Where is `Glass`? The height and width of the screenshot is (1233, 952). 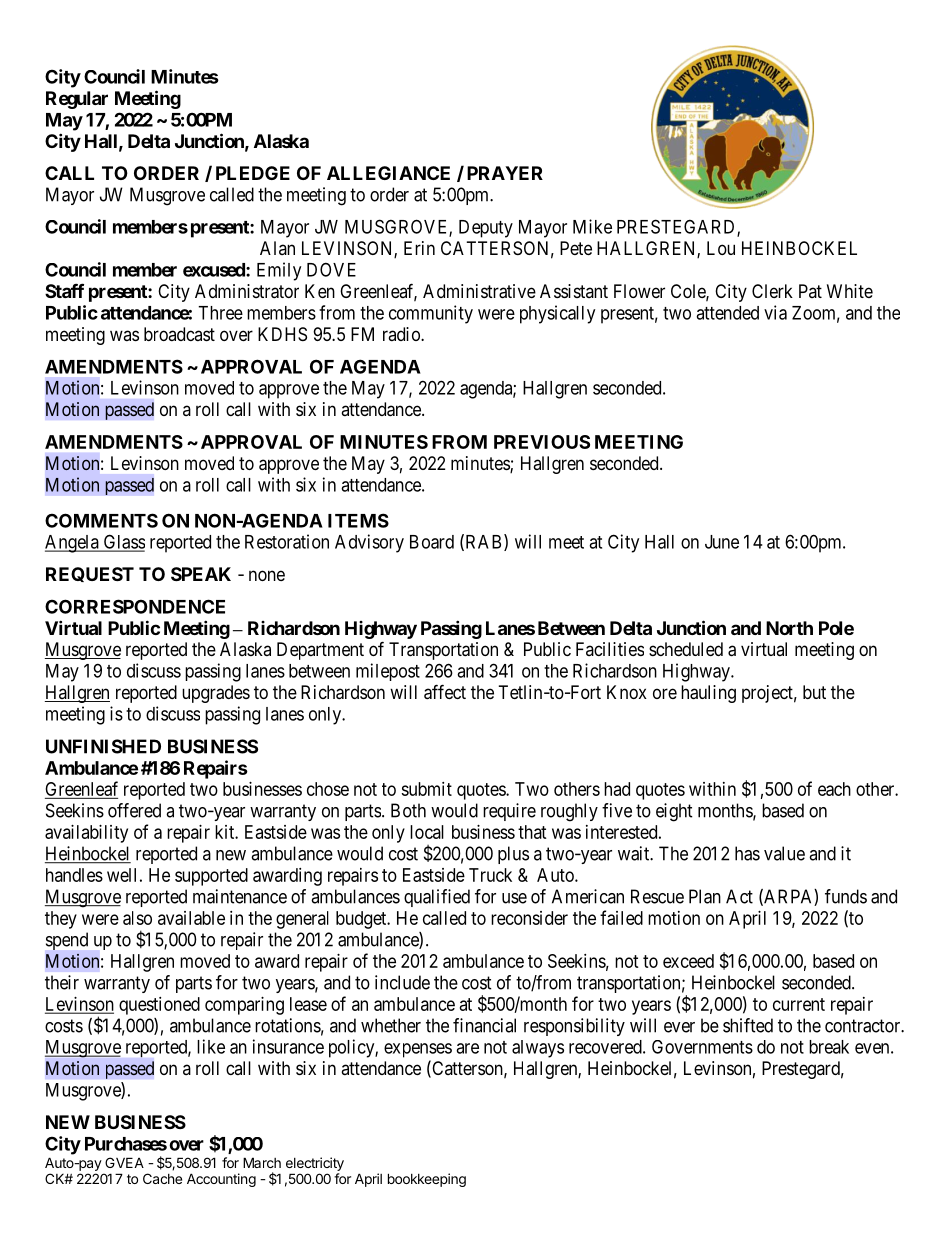 Glass is located at coordinates (123, 542).
